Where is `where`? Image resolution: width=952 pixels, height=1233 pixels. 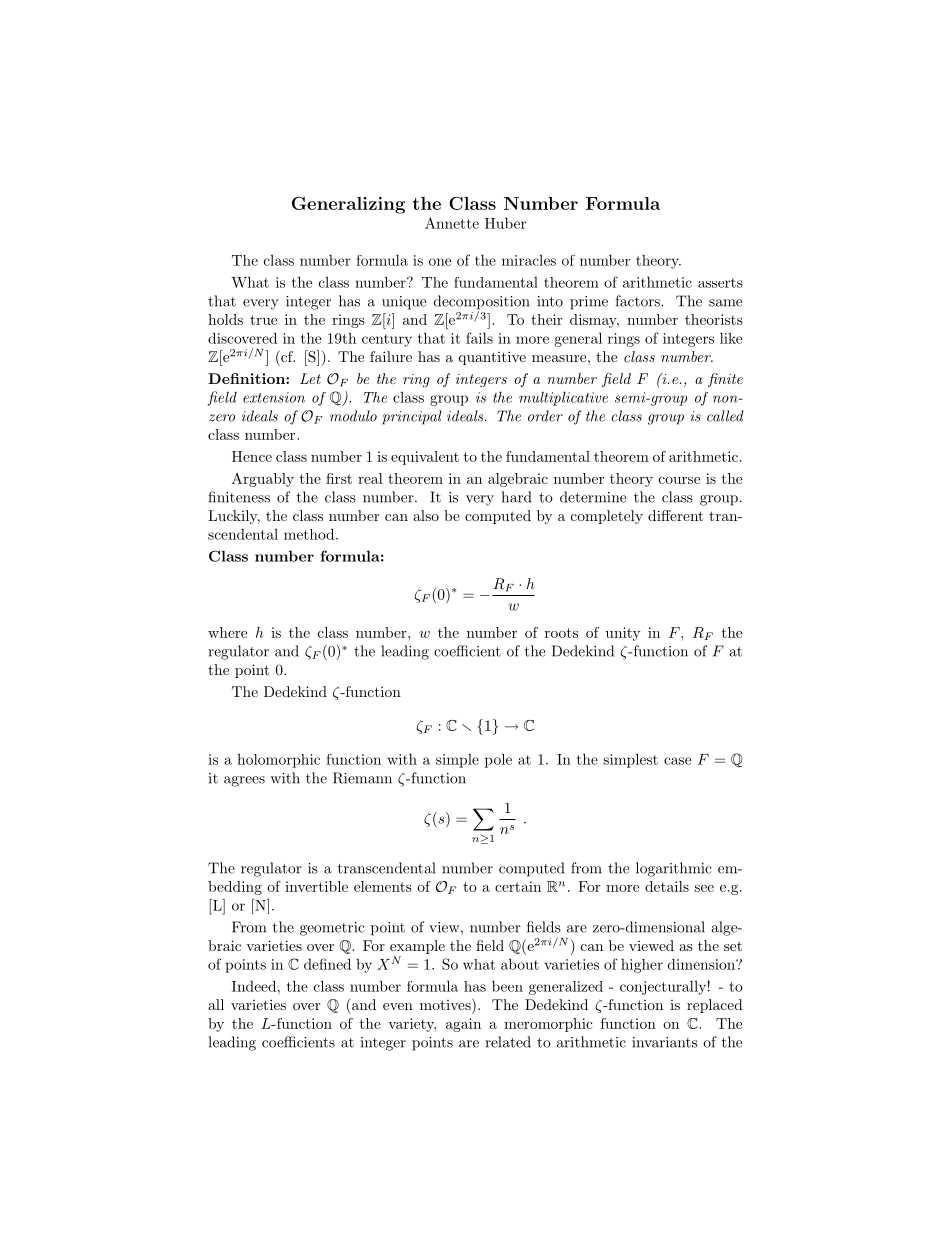 where is located at coordinates (227, 632).
